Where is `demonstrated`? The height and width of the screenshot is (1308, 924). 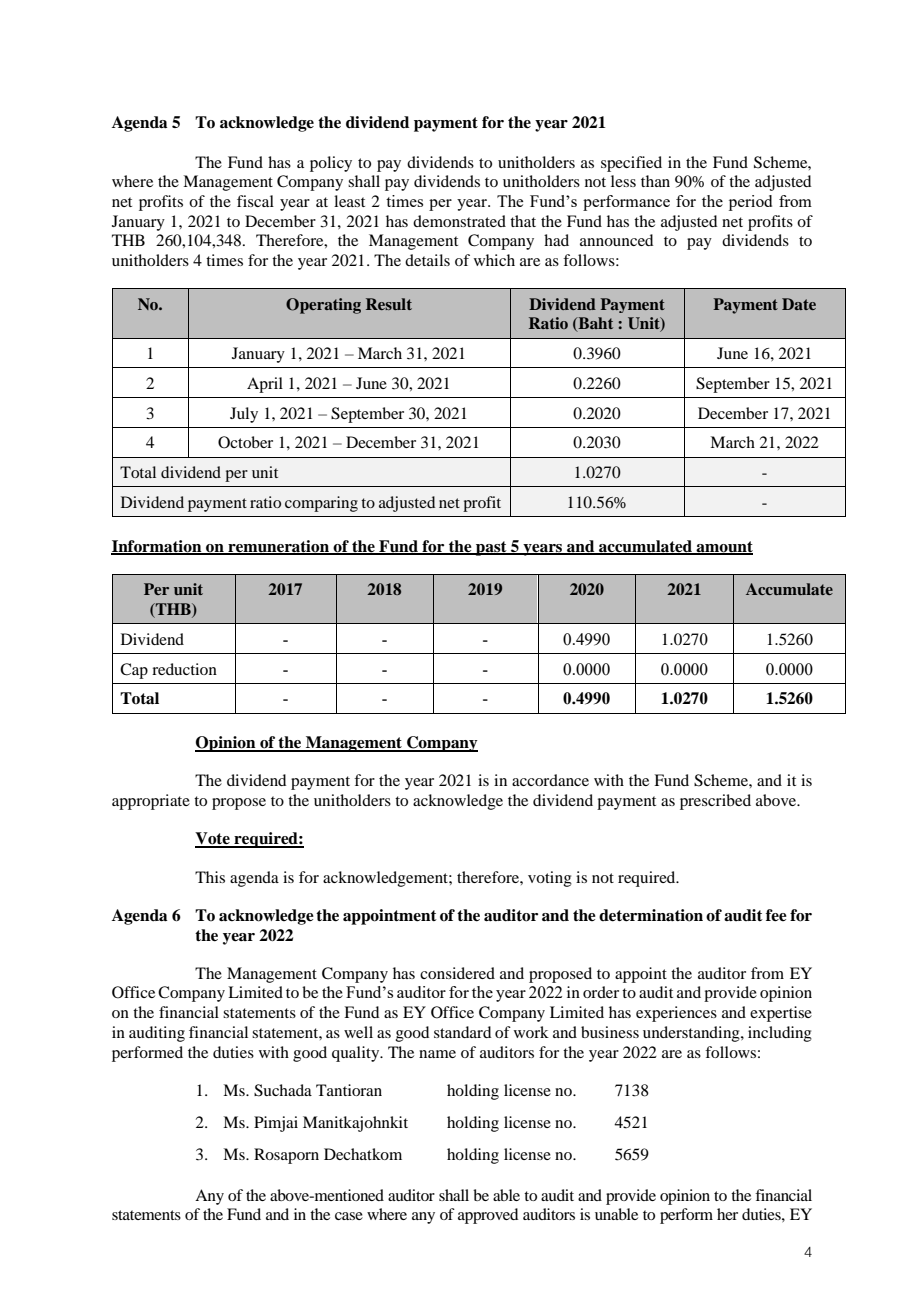
demonstrated is located at coordinates (459, 221).
